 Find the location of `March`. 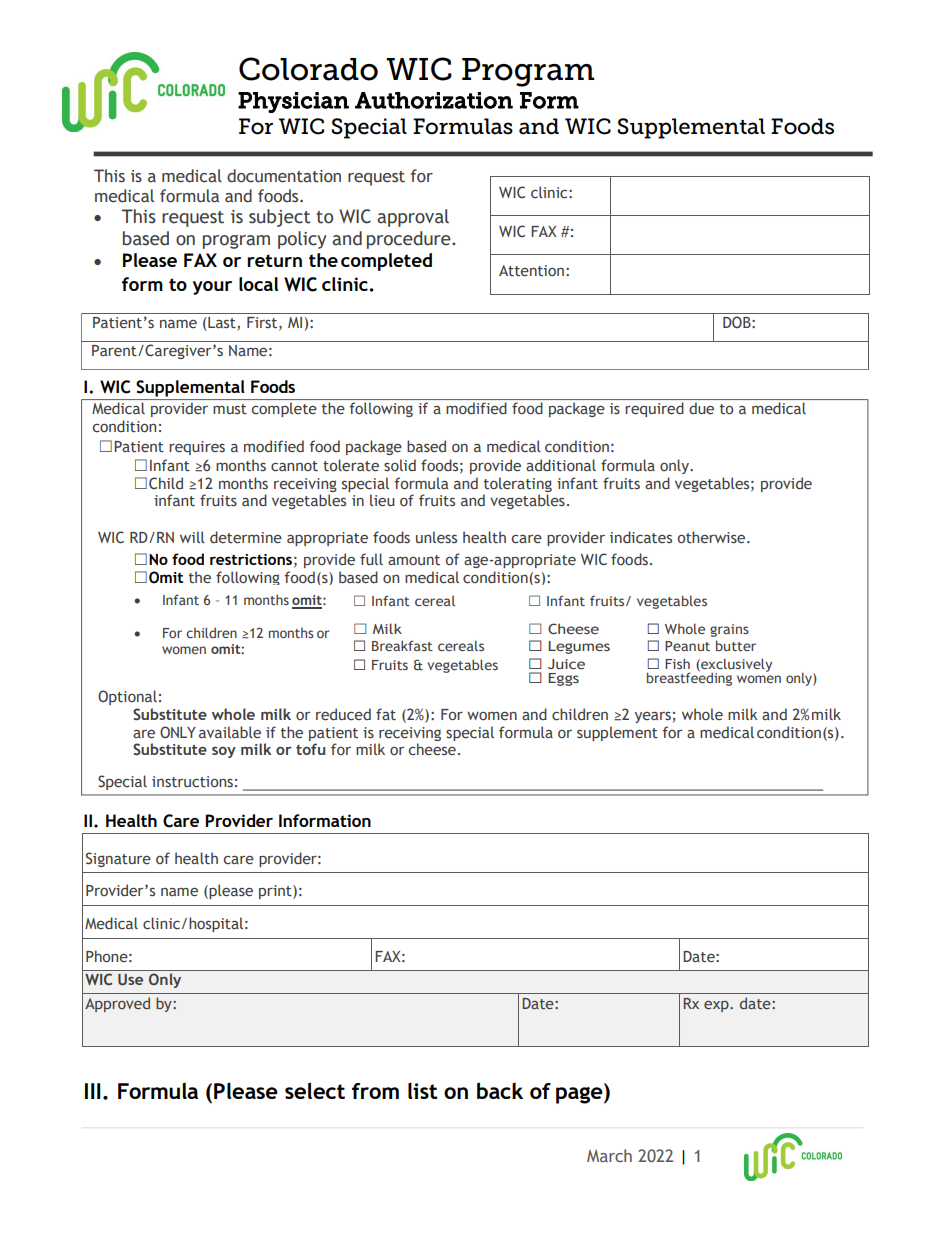

March is located at coordinates (609, 1155).
